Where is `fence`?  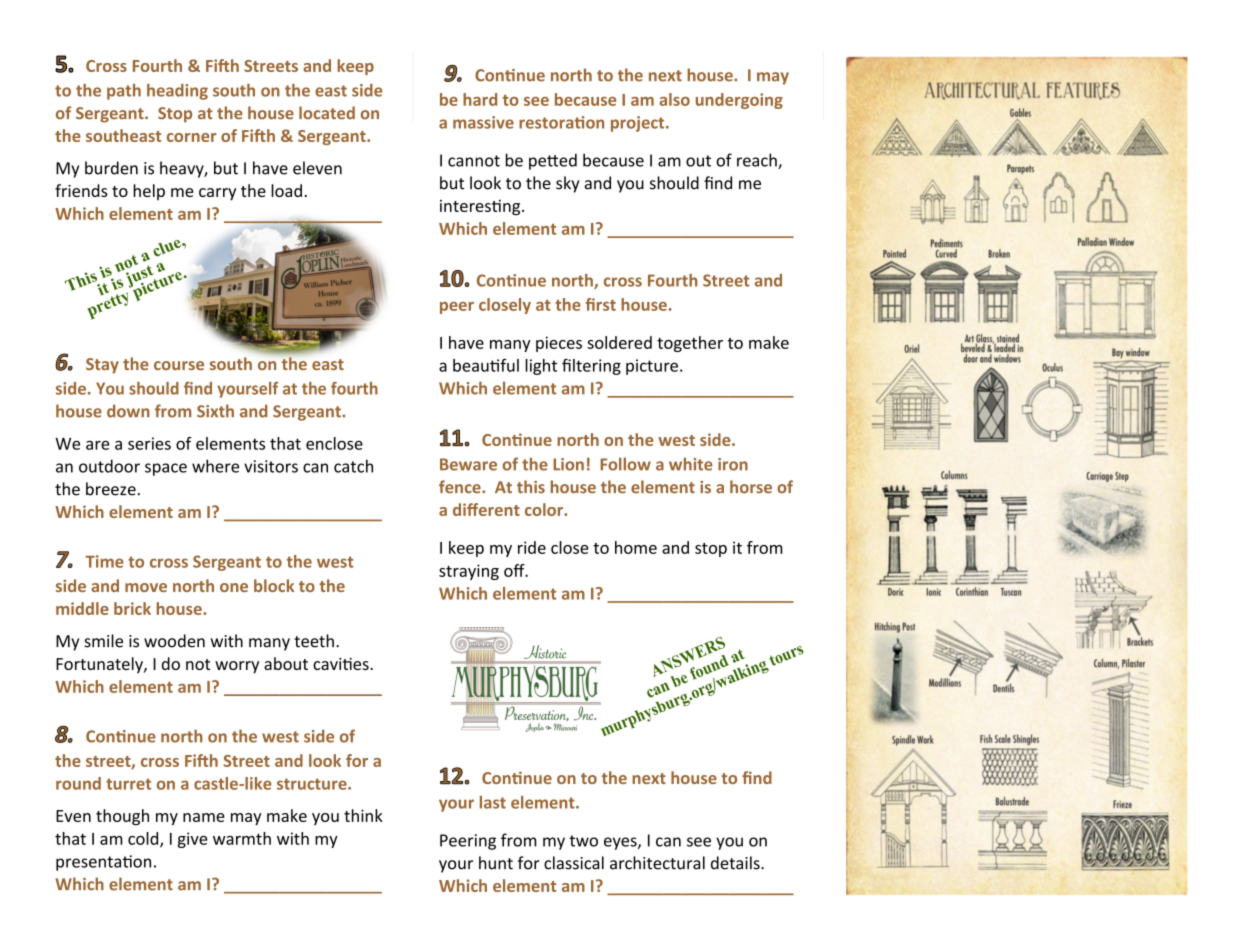 fence is located at coordinates (461, 487).
